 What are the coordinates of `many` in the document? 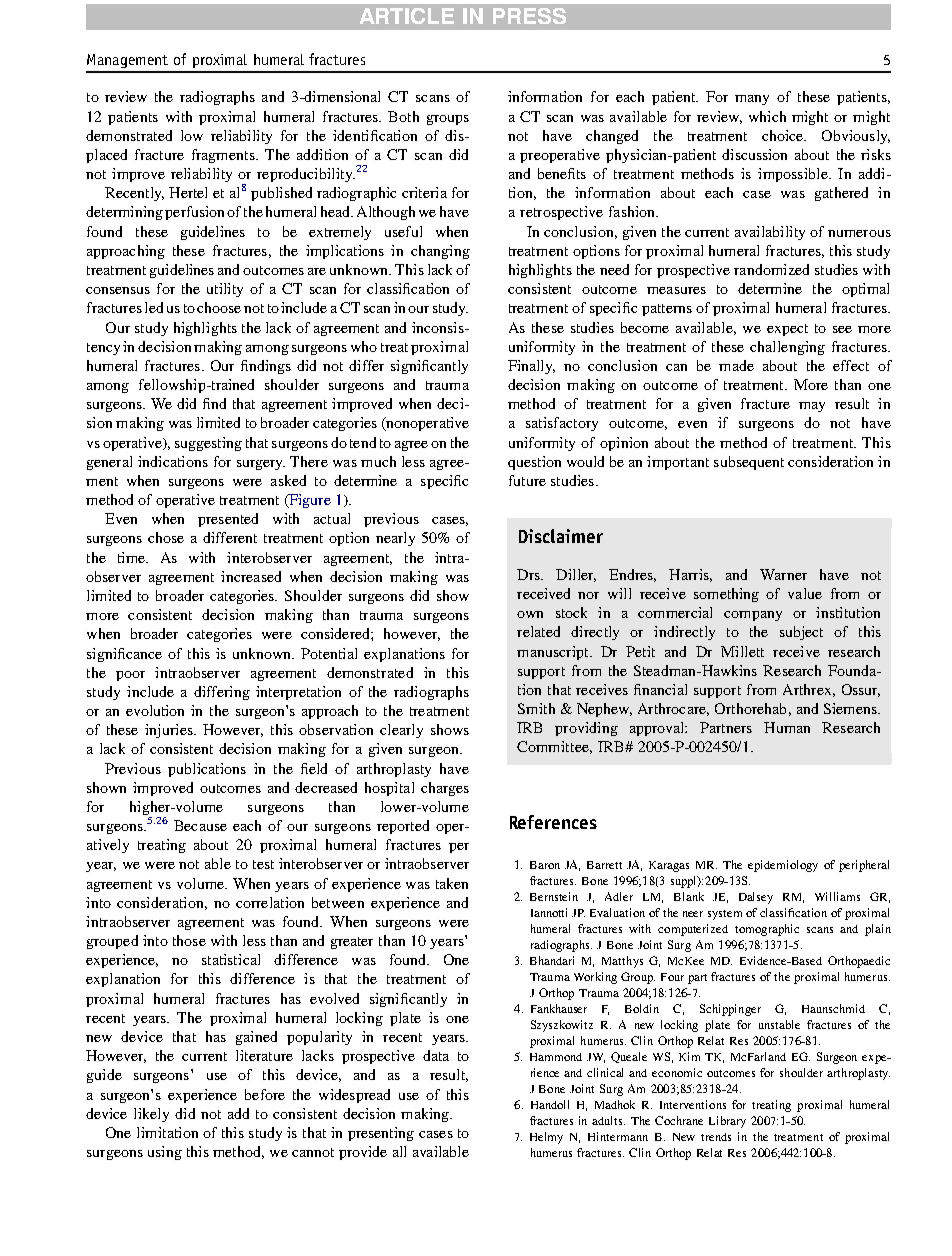 It's located at (752, 100).
